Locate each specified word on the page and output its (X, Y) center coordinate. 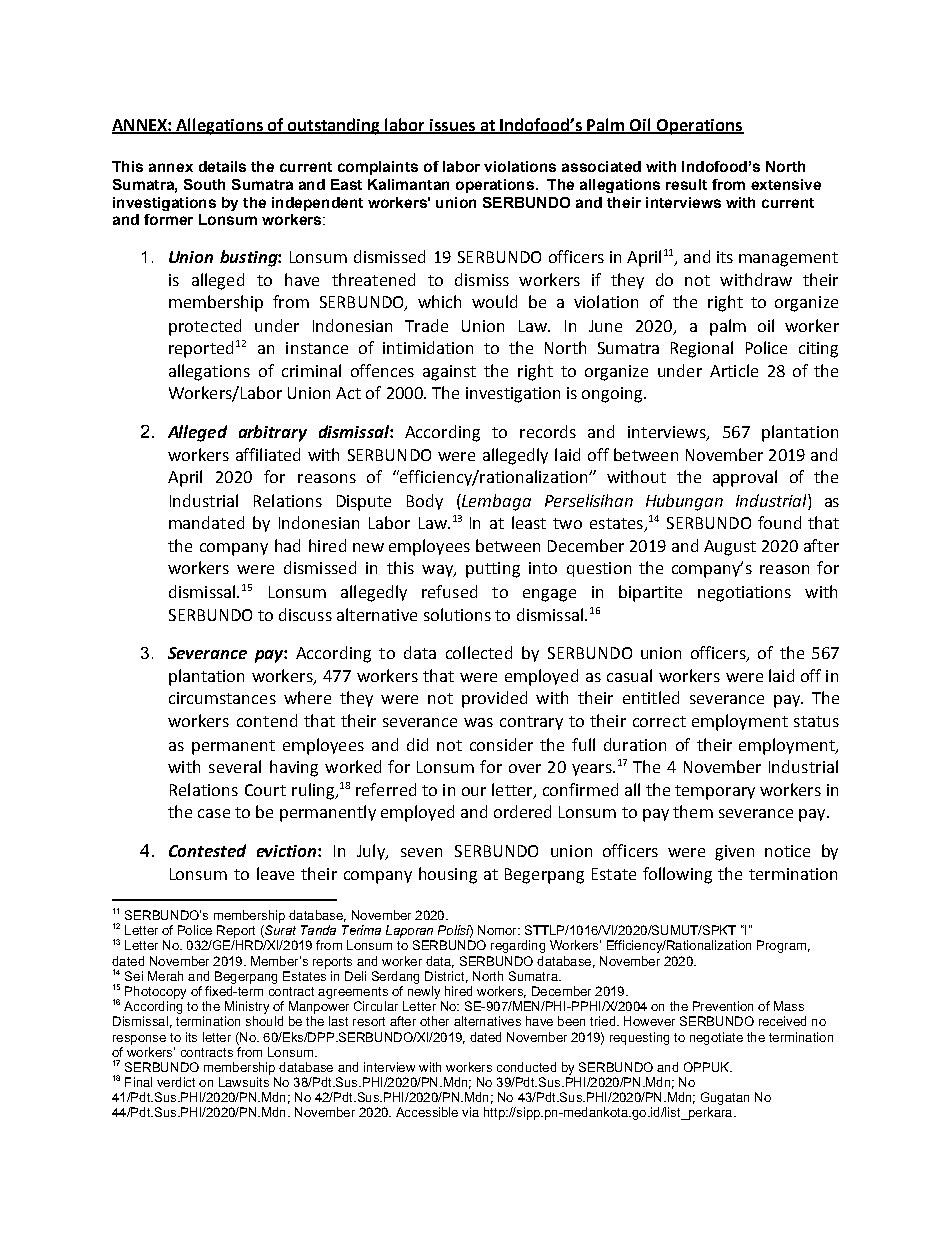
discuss (305, 614)
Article (734, 370)
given (734, 853)
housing (448, 875)
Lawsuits (244, 1082)
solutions (457, 614)
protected (205, 327)
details (222, 166)
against (449, 373)
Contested (207, 850)
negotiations (744, 594)
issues (452, 126)
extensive (786, 184)
